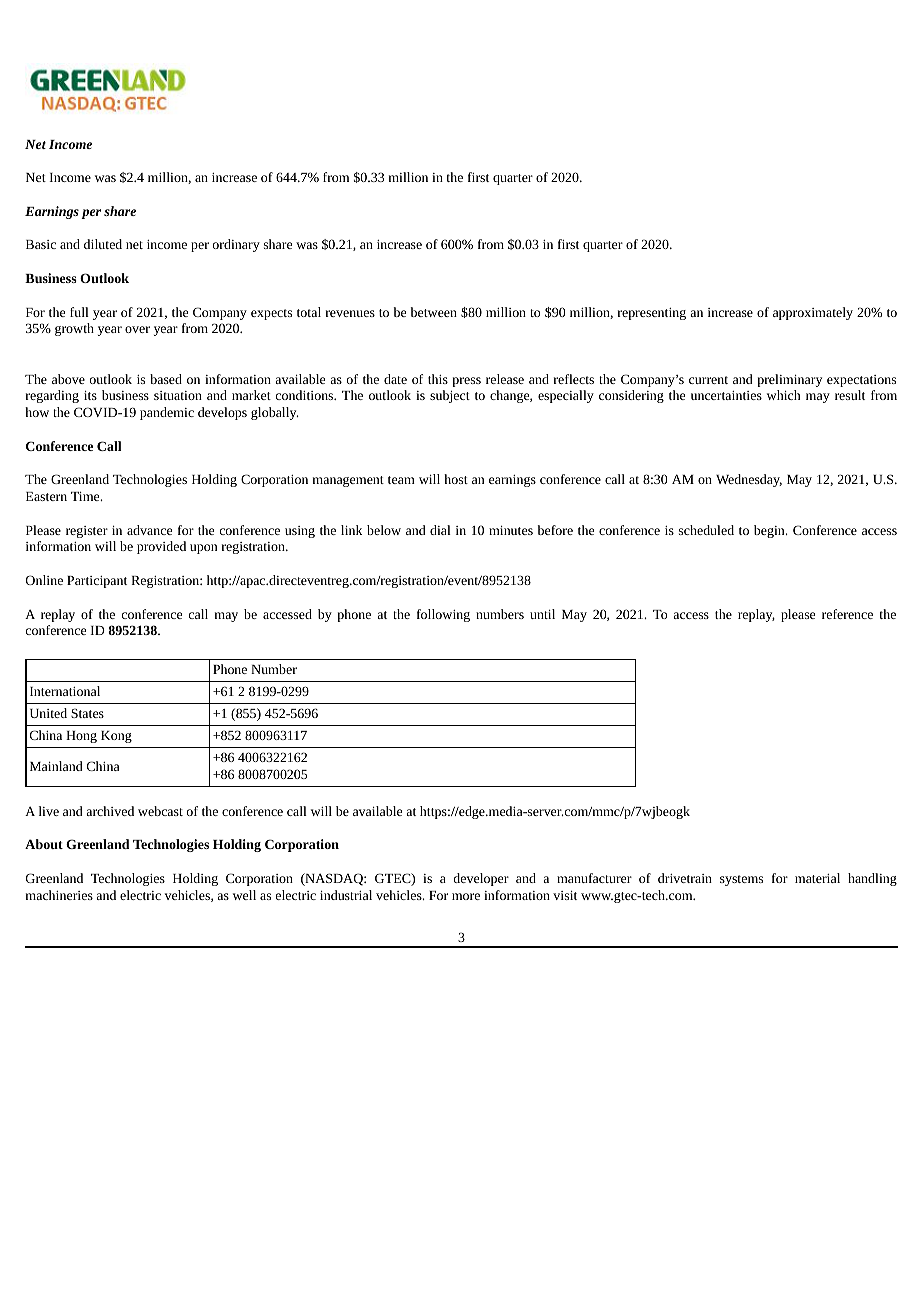  What do you see at coordinates (440, 530) in the document?
I see `dial` at bounding box center [440, 530].
